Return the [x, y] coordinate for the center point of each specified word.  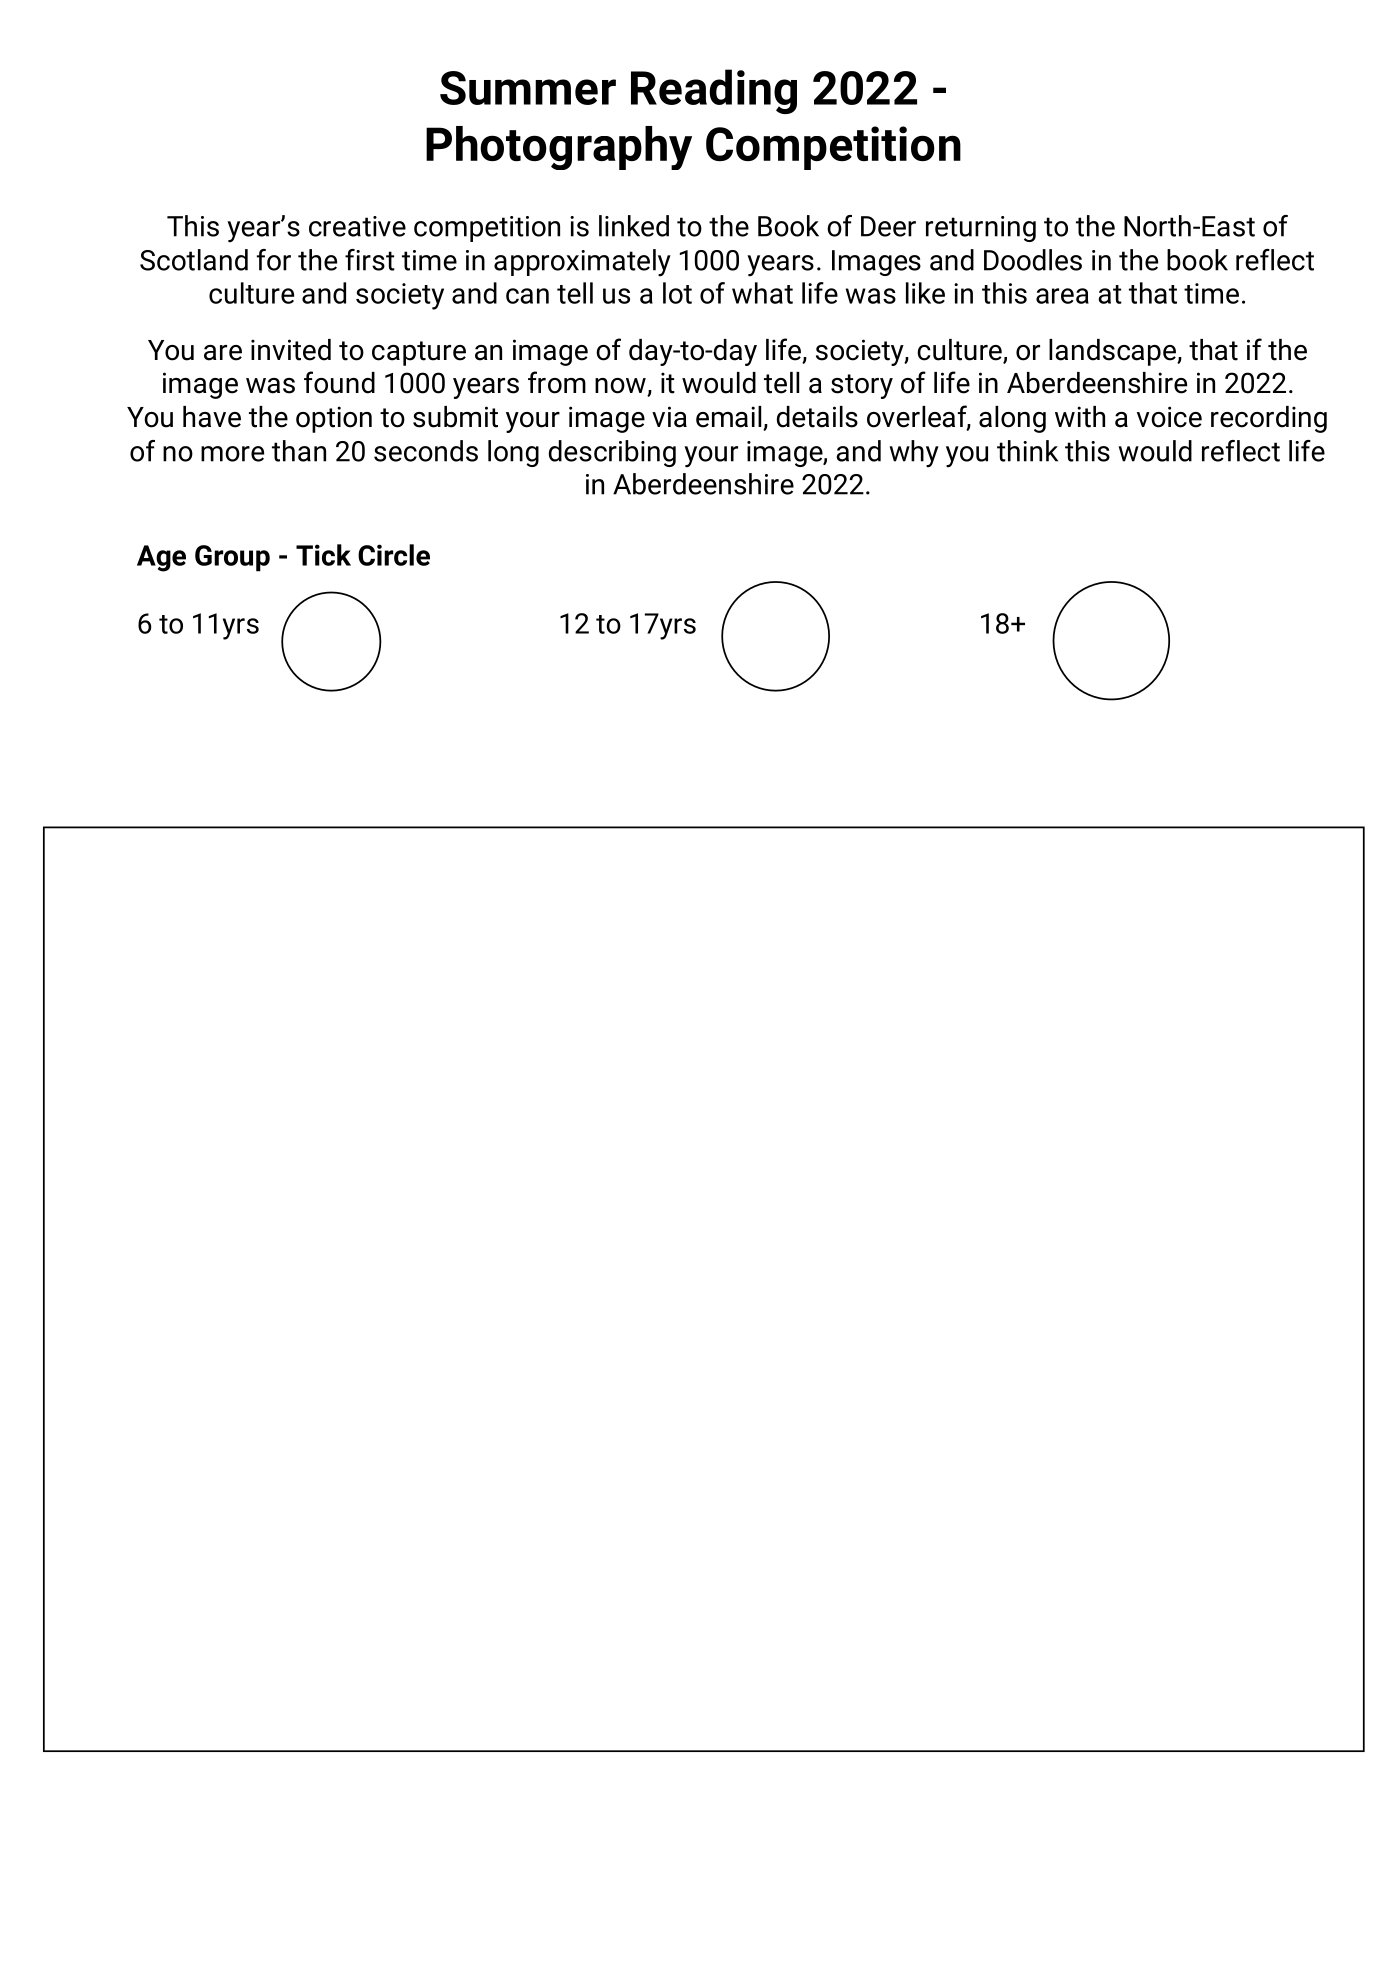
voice [1169, 417]
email [730, 418]
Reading [714, 91]
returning [981, 229]
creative [357, 226]
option [334, 419]
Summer [528, 88]
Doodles [1033, 260]
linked [634, 226]
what [762, 293]
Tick [323, 555]
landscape [1113, 352]
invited [291, 350]
